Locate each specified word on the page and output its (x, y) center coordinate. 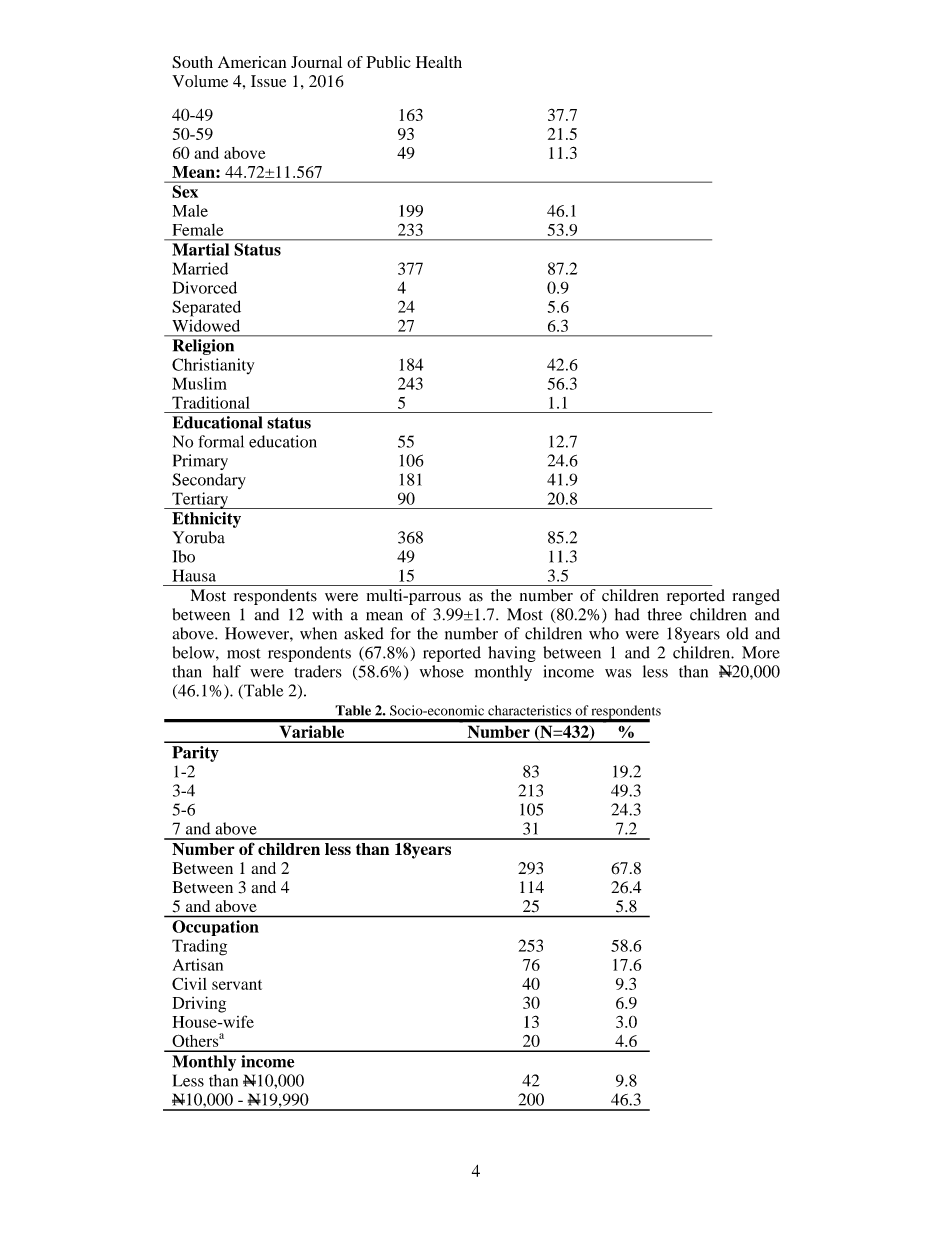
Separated (206, 308)
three (665, 614)
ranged (756, 597)
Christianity (213, 366)
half (227, 671)
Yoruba (198, 537)
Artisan (198, 964)
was (618, 673)
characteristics (529, 710)
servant (237, 985)
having (512, 654)
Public (388, 62)
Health (439, 62)
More (761, 652)
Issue (268, 81)
